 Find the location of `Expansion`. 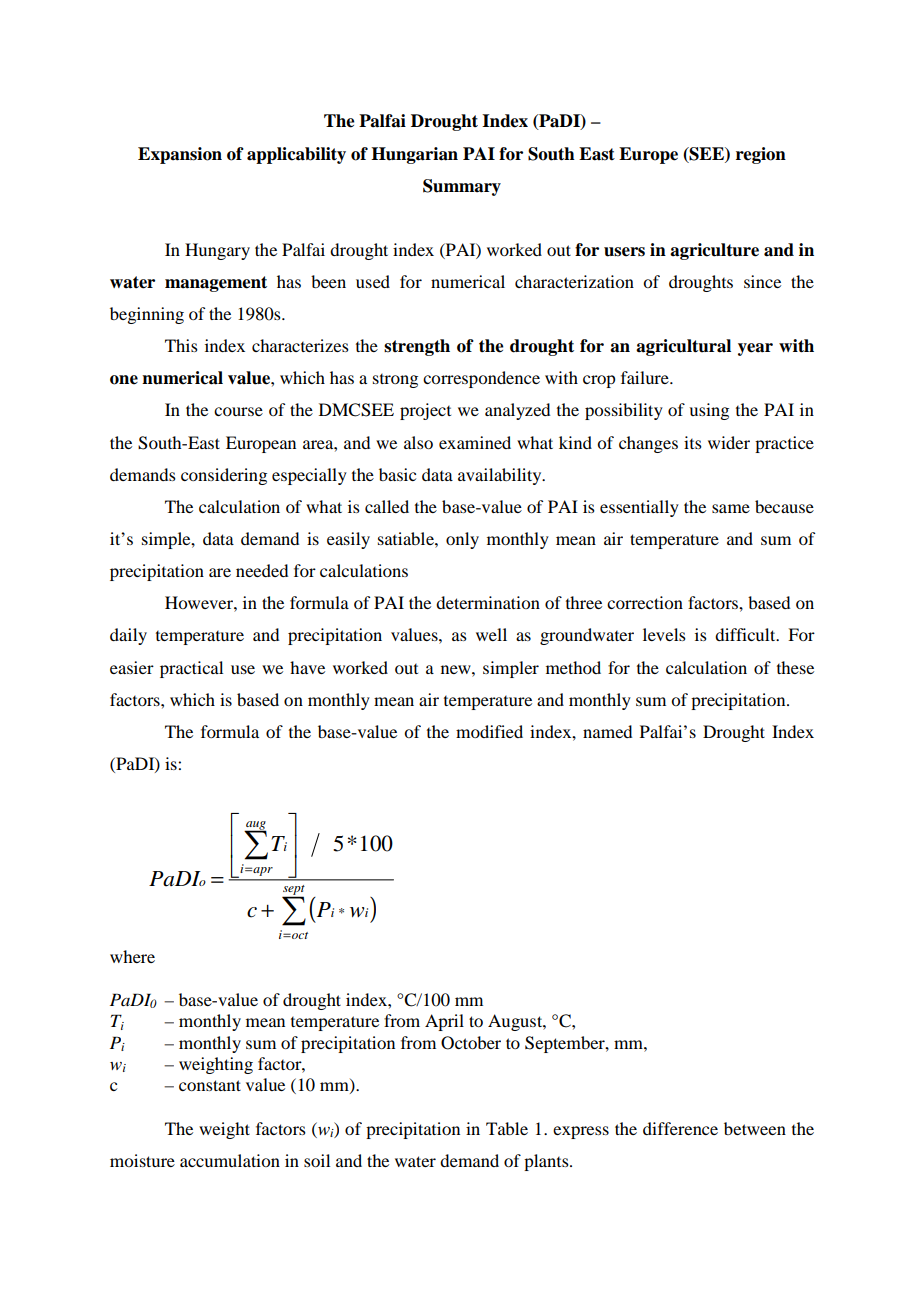

Expansion is located at coordinates (180, 155).
